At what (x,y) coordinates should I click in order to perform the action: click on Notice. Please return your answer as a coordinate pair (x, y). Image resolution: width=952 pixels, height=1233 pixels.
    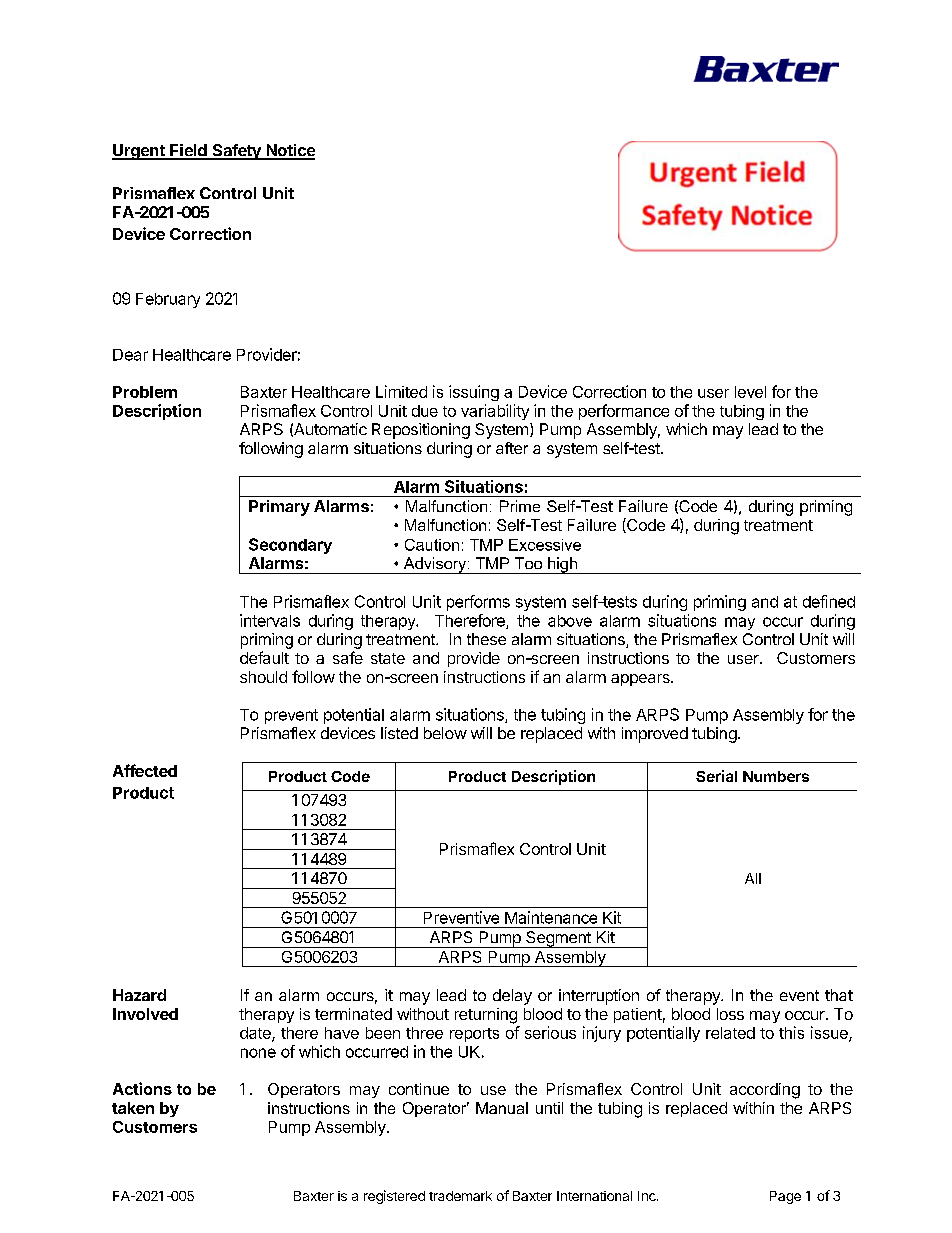
    Looking at the image, I should click on (289, 151).
